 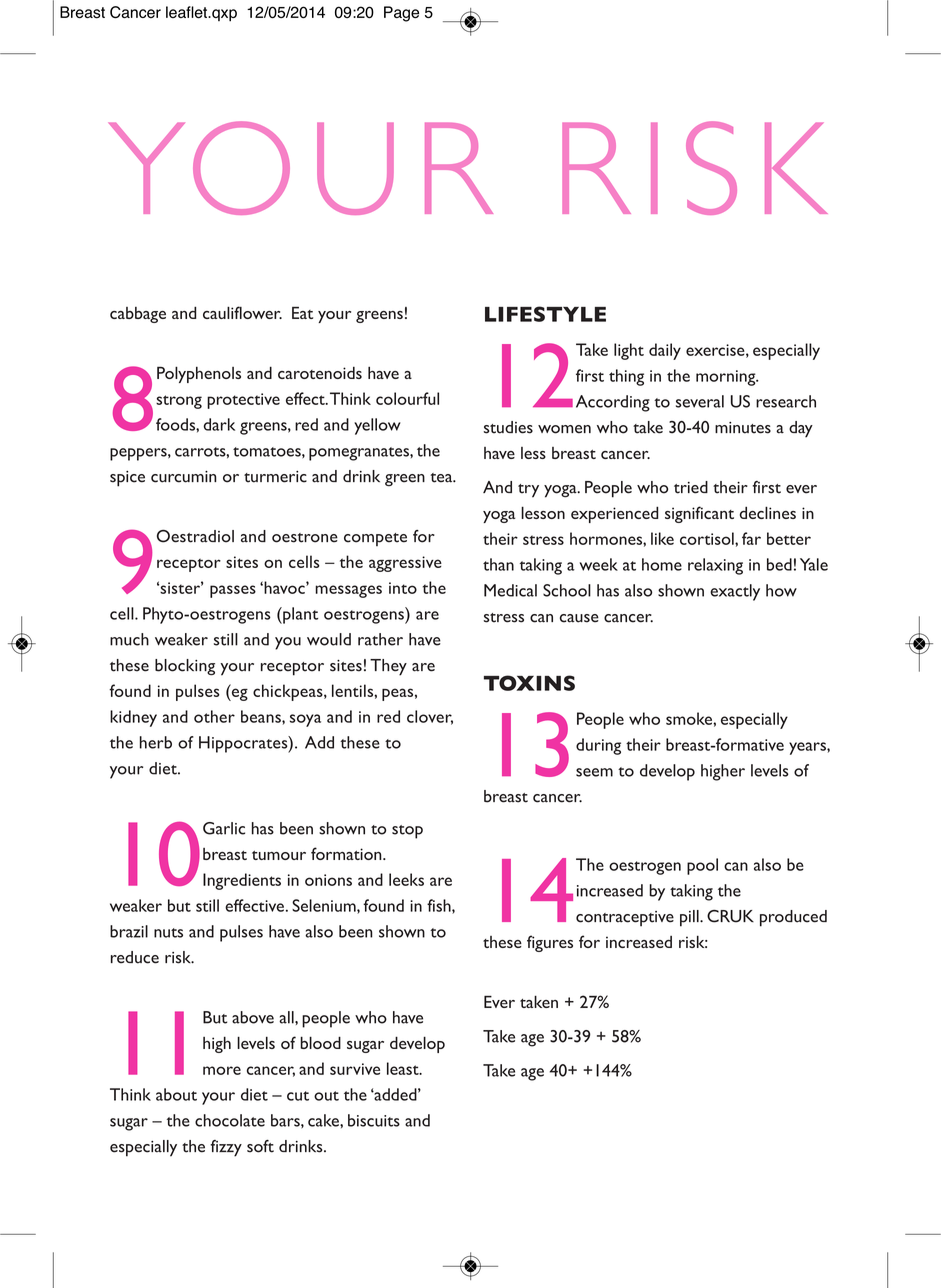 I want to click on Page, so click(x=401, y=14).
